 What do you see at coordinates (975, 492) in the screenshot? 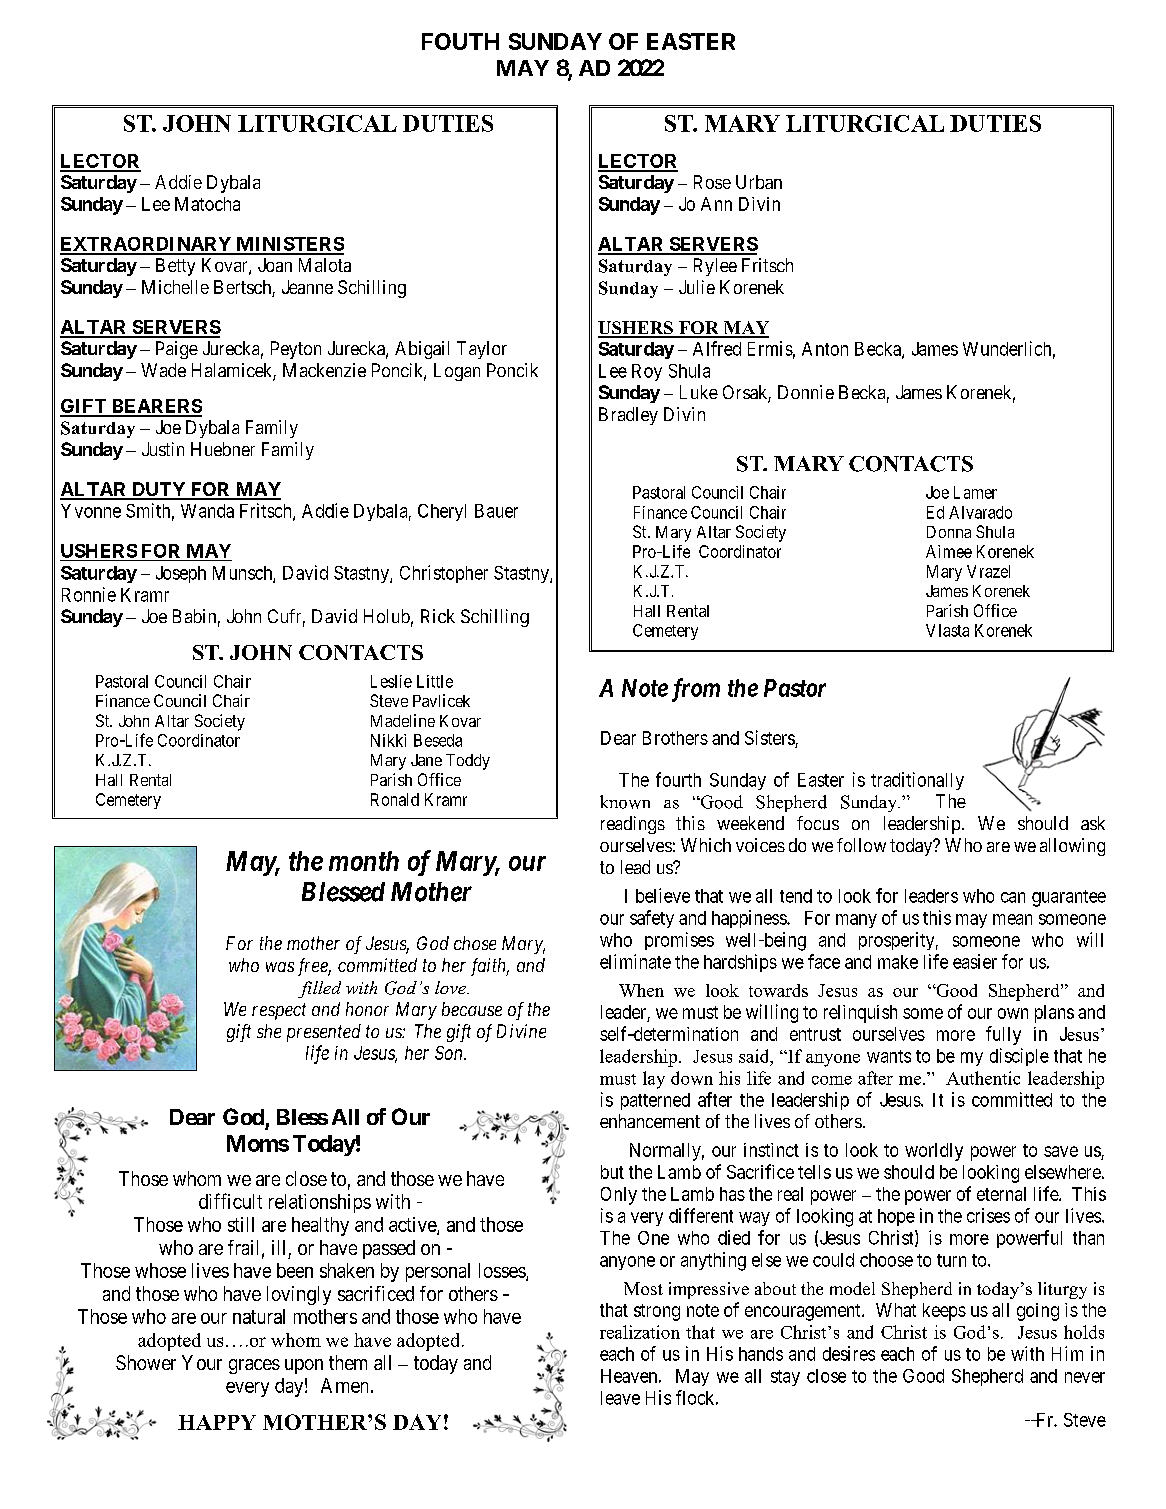
I see `Lamer` at bounding box center [975, 492].
